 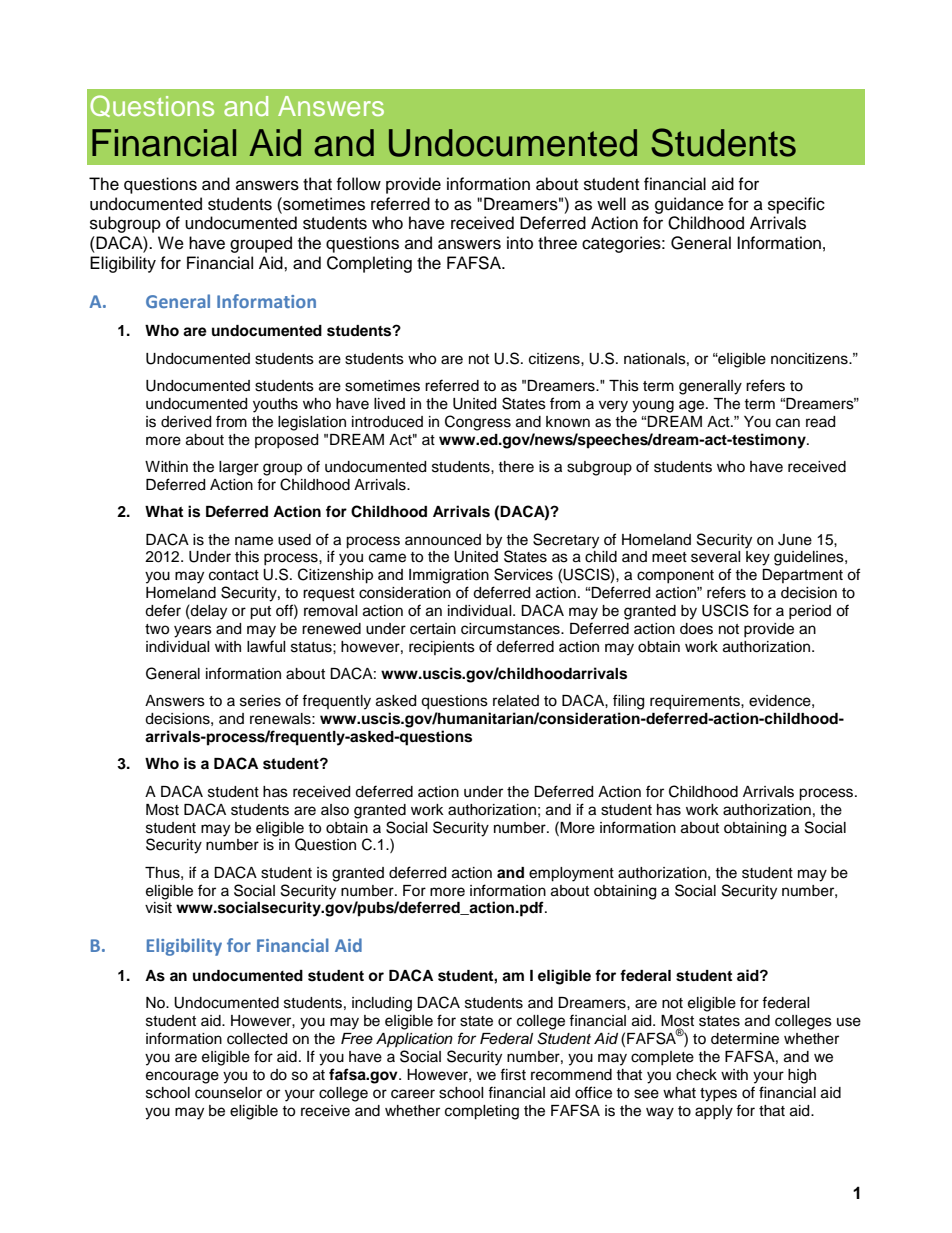 What do you see at coordinates (513, 1074) in the image?
I see `first` at bounding box center [513, 1074].
